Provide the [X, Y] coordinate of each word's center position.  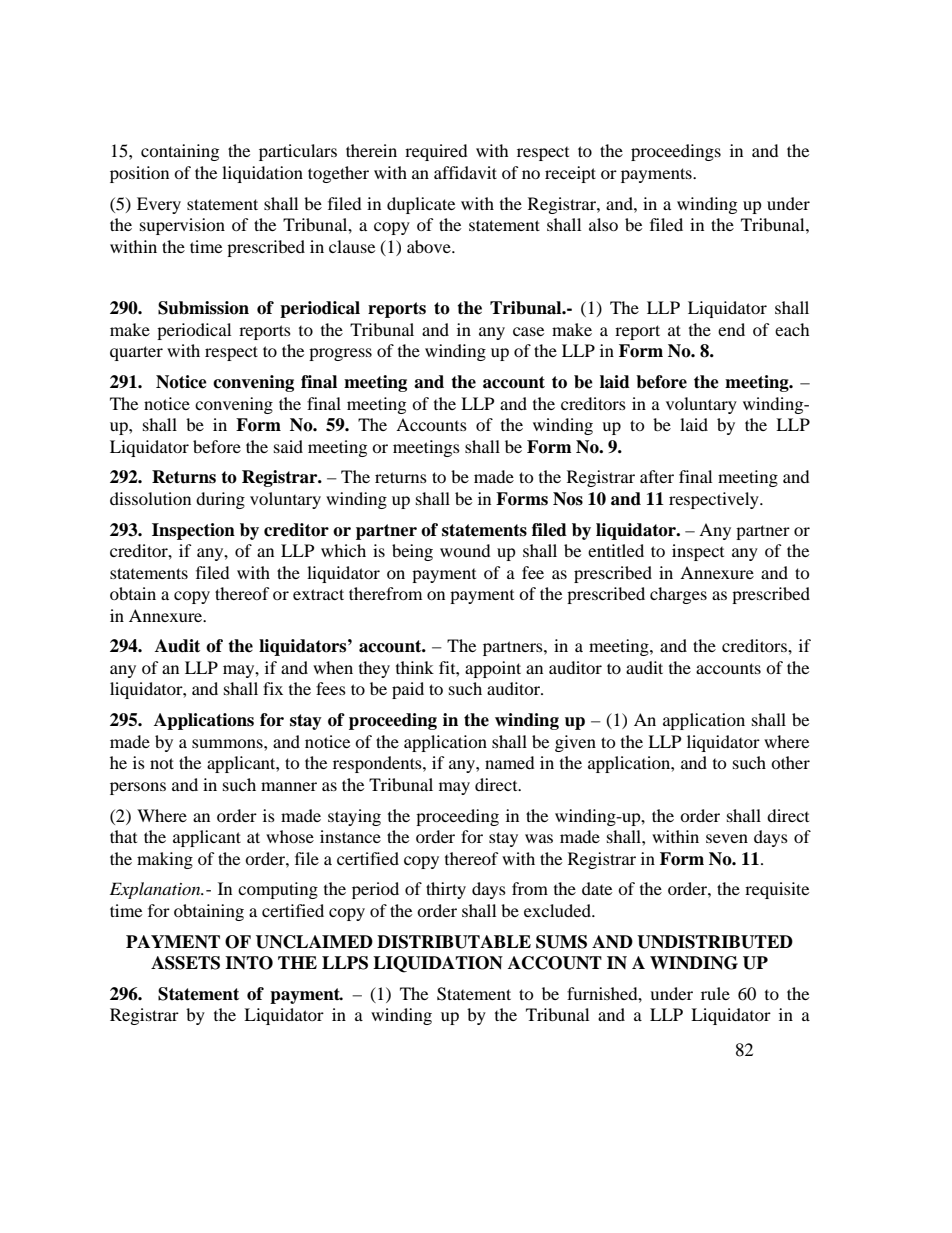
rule [715, 993]
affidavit [465, 172]
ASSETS [185, 963]
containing [180, 152]
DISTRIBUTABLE [454, 942]
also [603, 224]
